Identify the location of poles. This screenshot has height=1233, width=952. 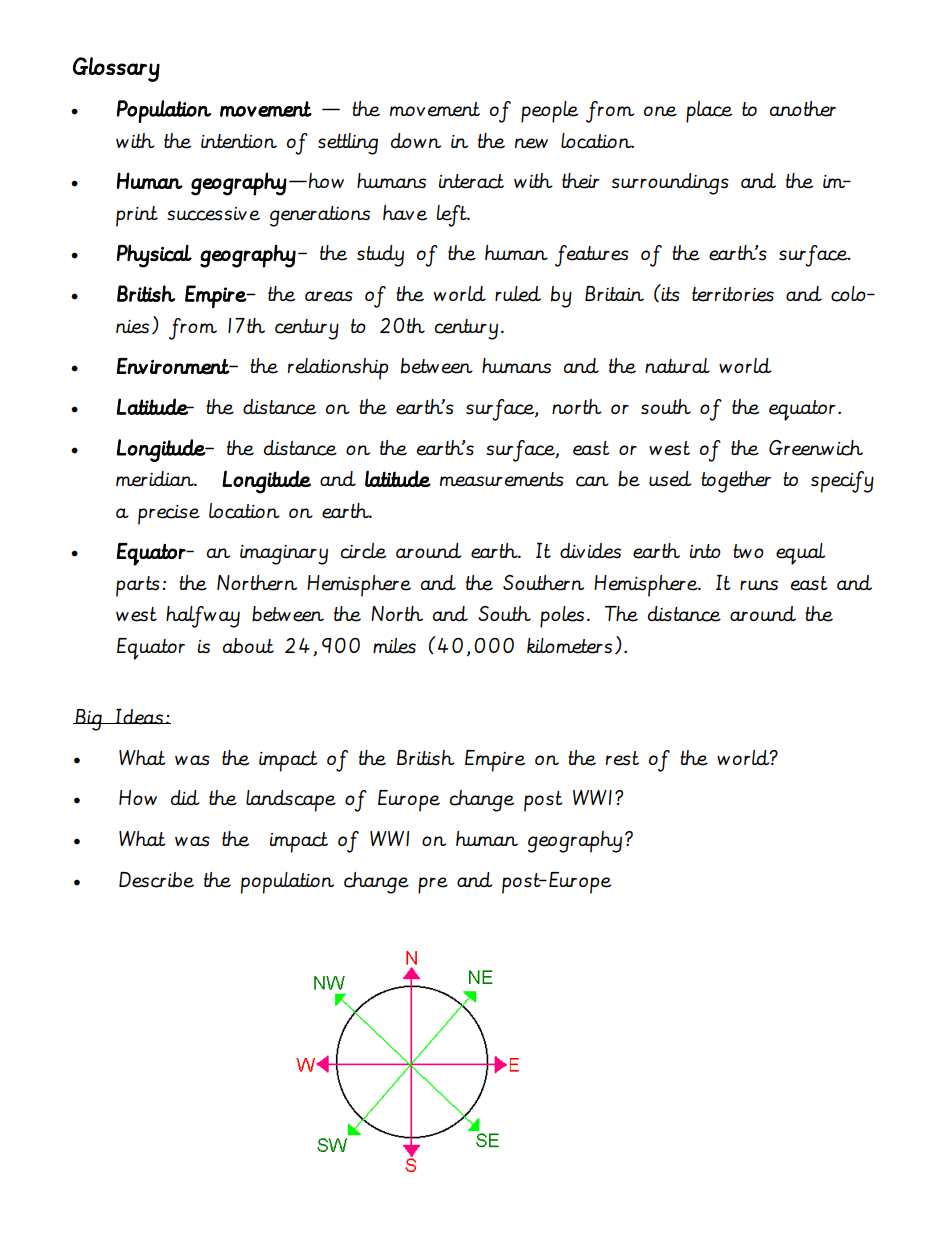
(562, 617).
